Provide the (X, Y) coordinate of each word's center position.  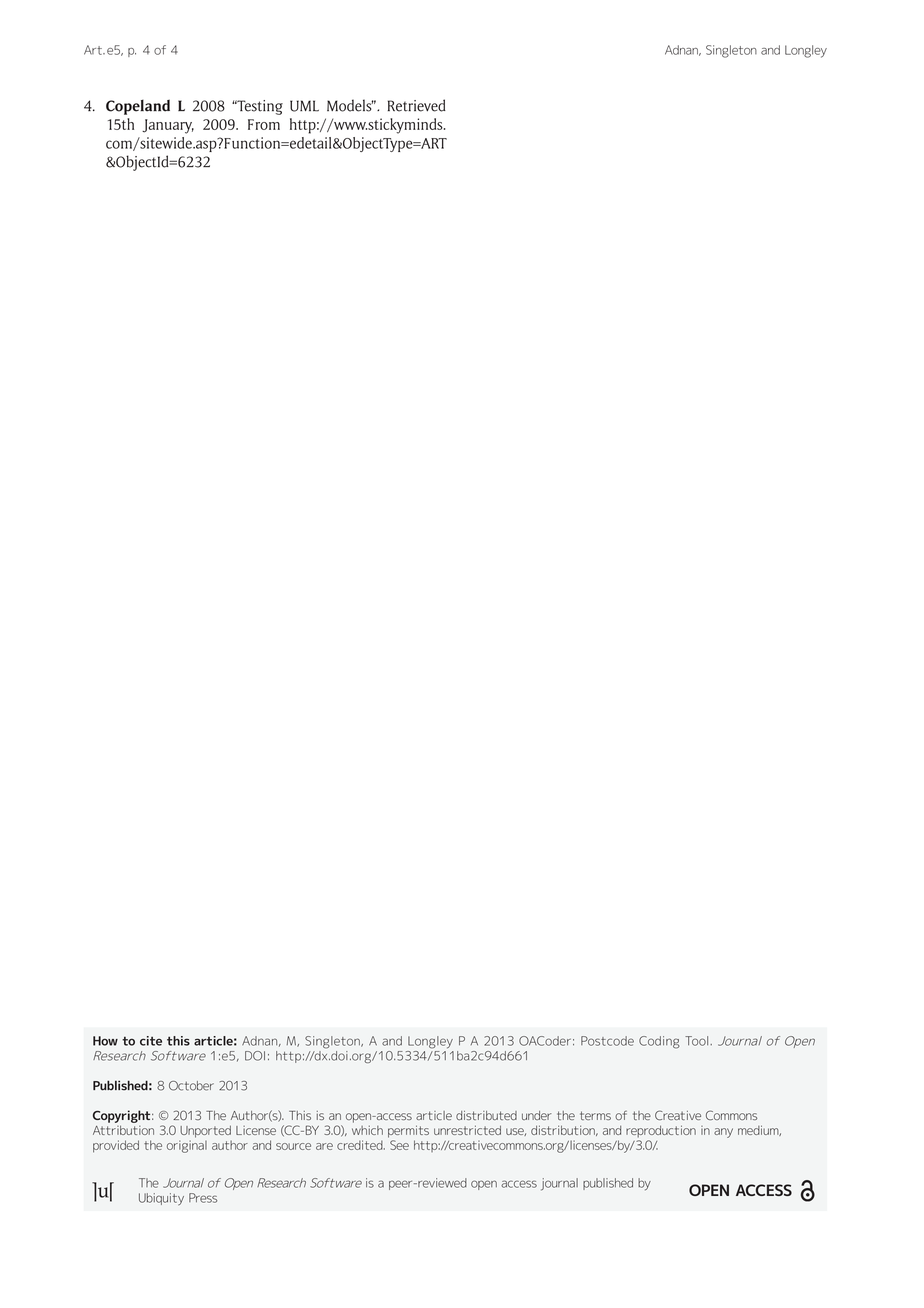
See (399, 1145)
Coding (659, 1042)
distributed (486, 1115)
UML (304, 106)
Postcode (607, 1041)
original (187, 1146)
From (264, 124)
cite (151, 1041)
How (105, 1041)
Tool (698, 1041)
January (168, 126)
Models (350, 105)
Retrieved (417, 105)
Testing (259, 107)
